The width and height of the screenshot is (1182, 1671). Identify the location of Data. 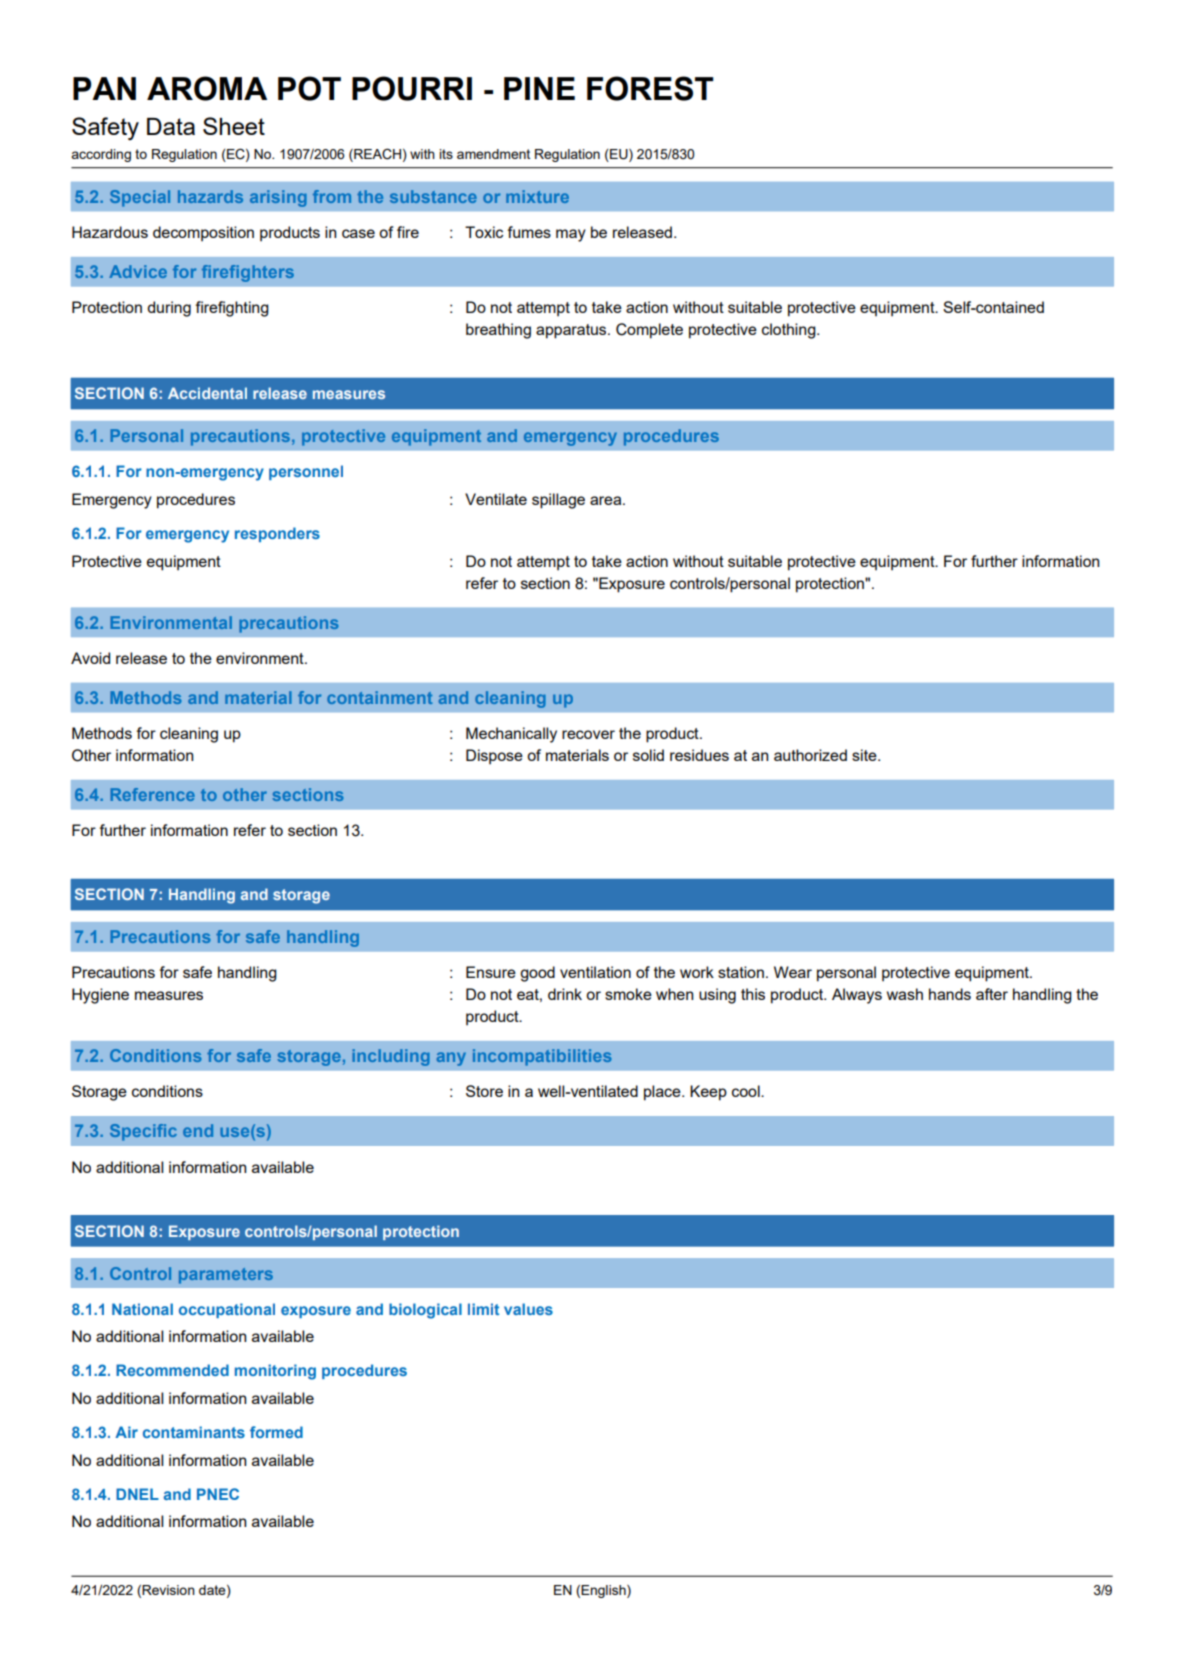
(171, 126).
